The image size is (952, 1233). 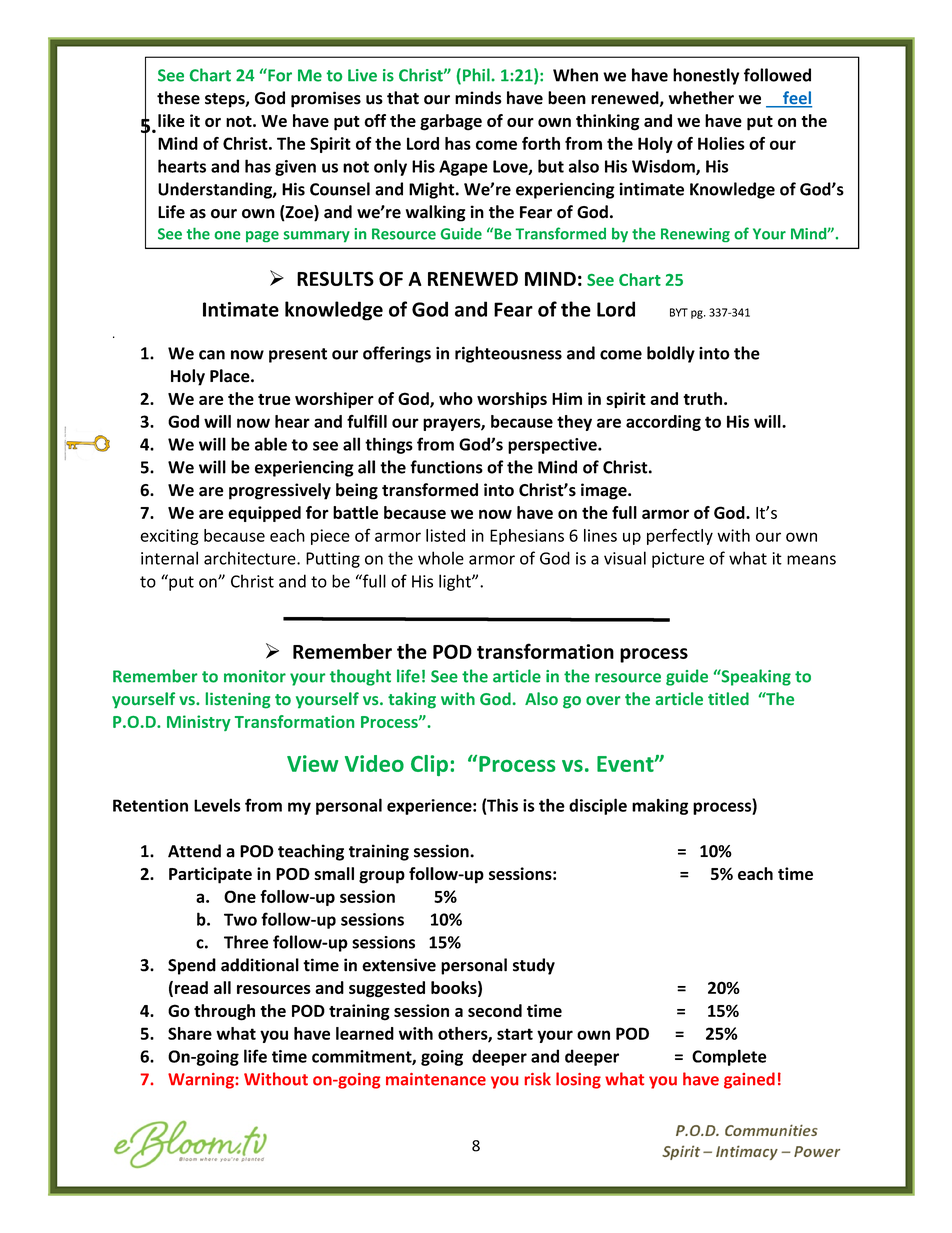 What do you see at coordinates (451, 122) in the image?
I see `garbage` at bounding box center [451, 122].
